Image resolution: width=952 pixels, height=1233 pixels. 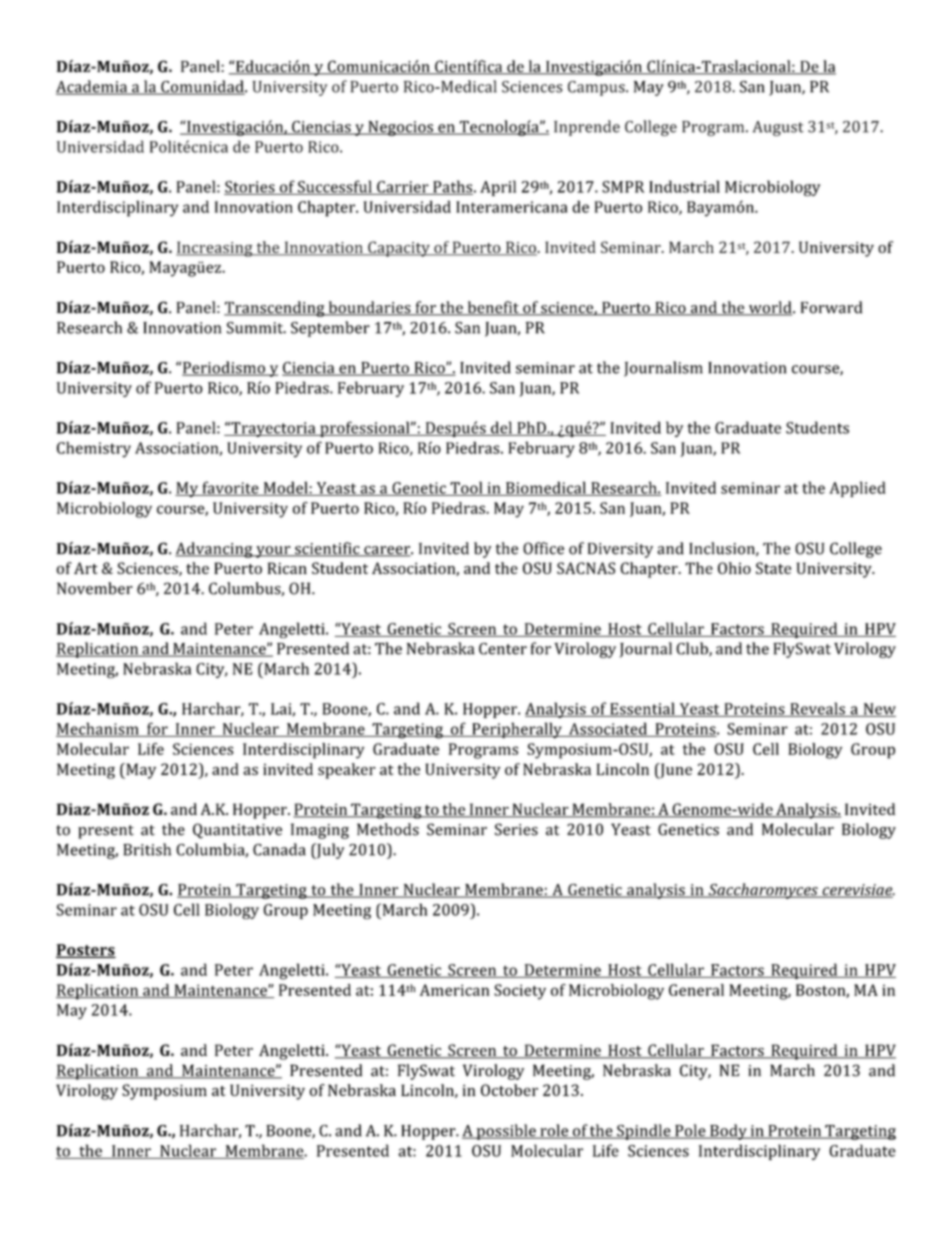 What do you see at coordinates (230, 488) in the page?
I see `favorite` at bounding box center [230, 488].
